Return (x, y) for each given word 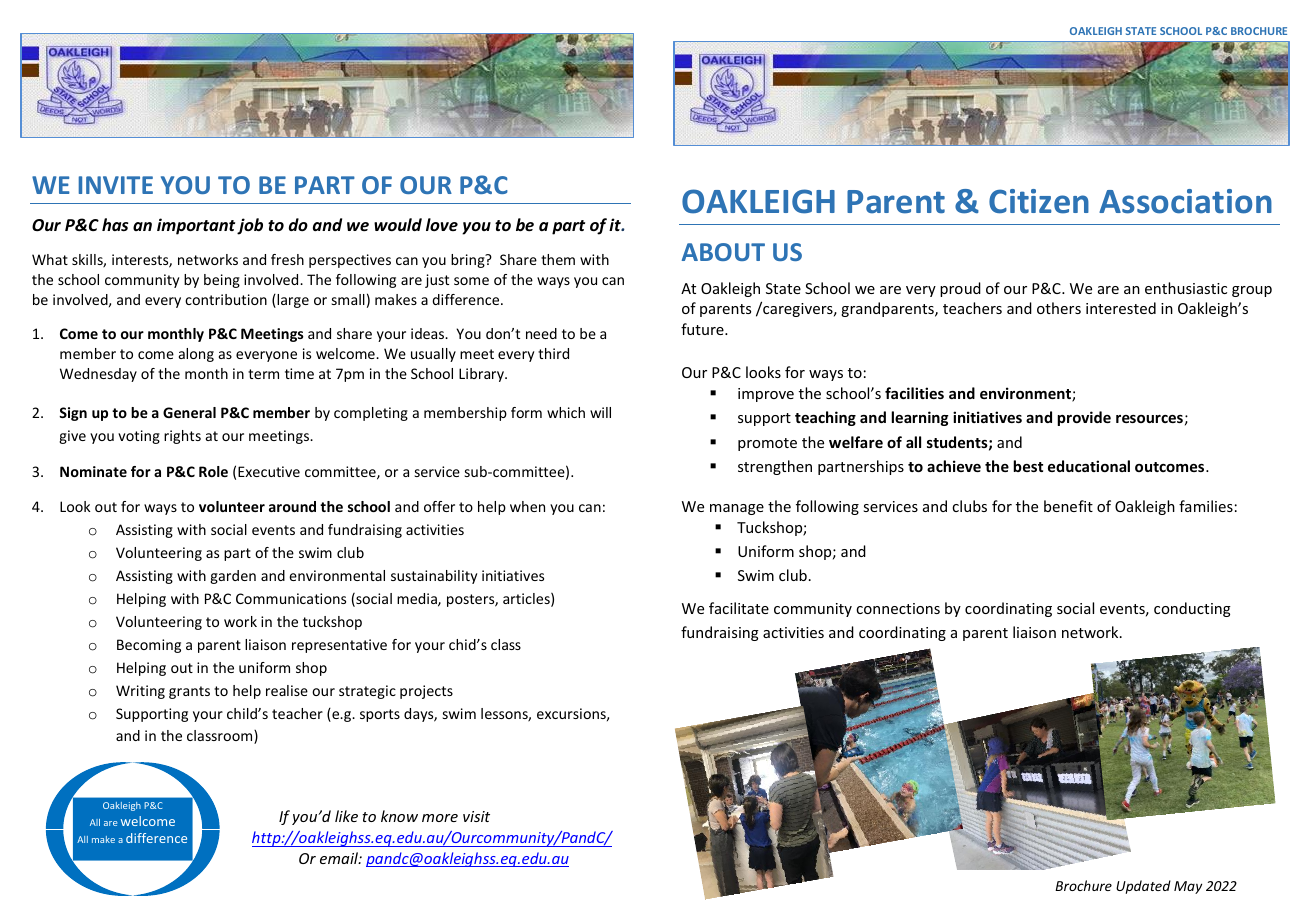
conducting (1192, 609)
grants (189, 692)
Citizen (1039, 201)
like (346, 816)
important (196, 226)
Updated (1143, 887)
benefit (1068, 506)
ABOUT (723, 252)
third (553, 353)
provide (1084, 418)
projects (426, 692)
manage (737, 509)
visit (476, 816)
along (196, 355)
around (292, 506)
